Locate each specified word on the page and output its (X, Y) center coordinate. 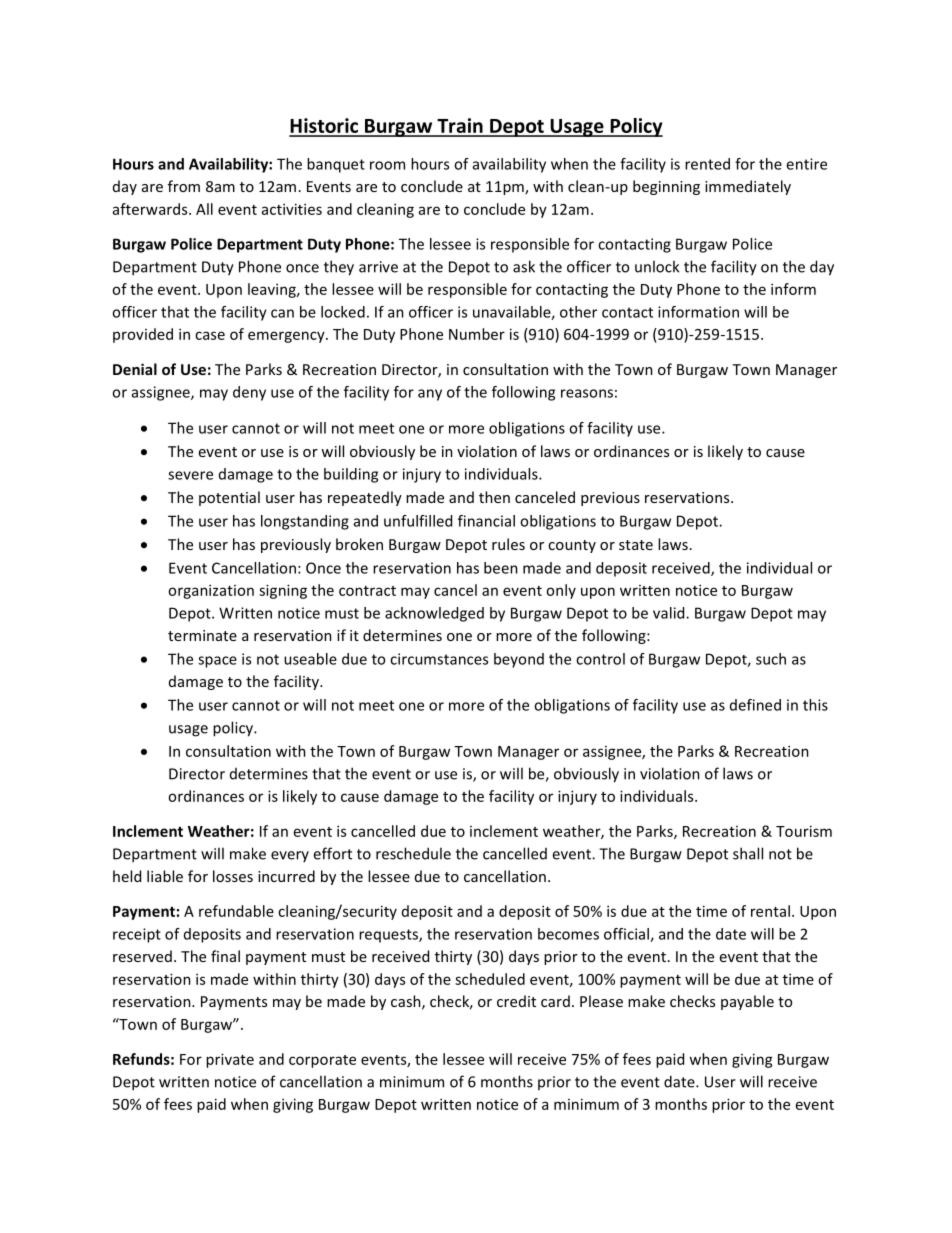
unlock (657, 266)
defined (755, 705)
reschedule (413, 853)
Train (460, 127)
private (230, 1060)
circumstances (439, 659)
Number (477, 334)
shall (748, 853)
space (217, 662)
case (210, 335)
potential (229, 498)
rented (707, 164)
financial (486, 521)
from (184, 186)
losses (233, 876)
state (636, 545)
